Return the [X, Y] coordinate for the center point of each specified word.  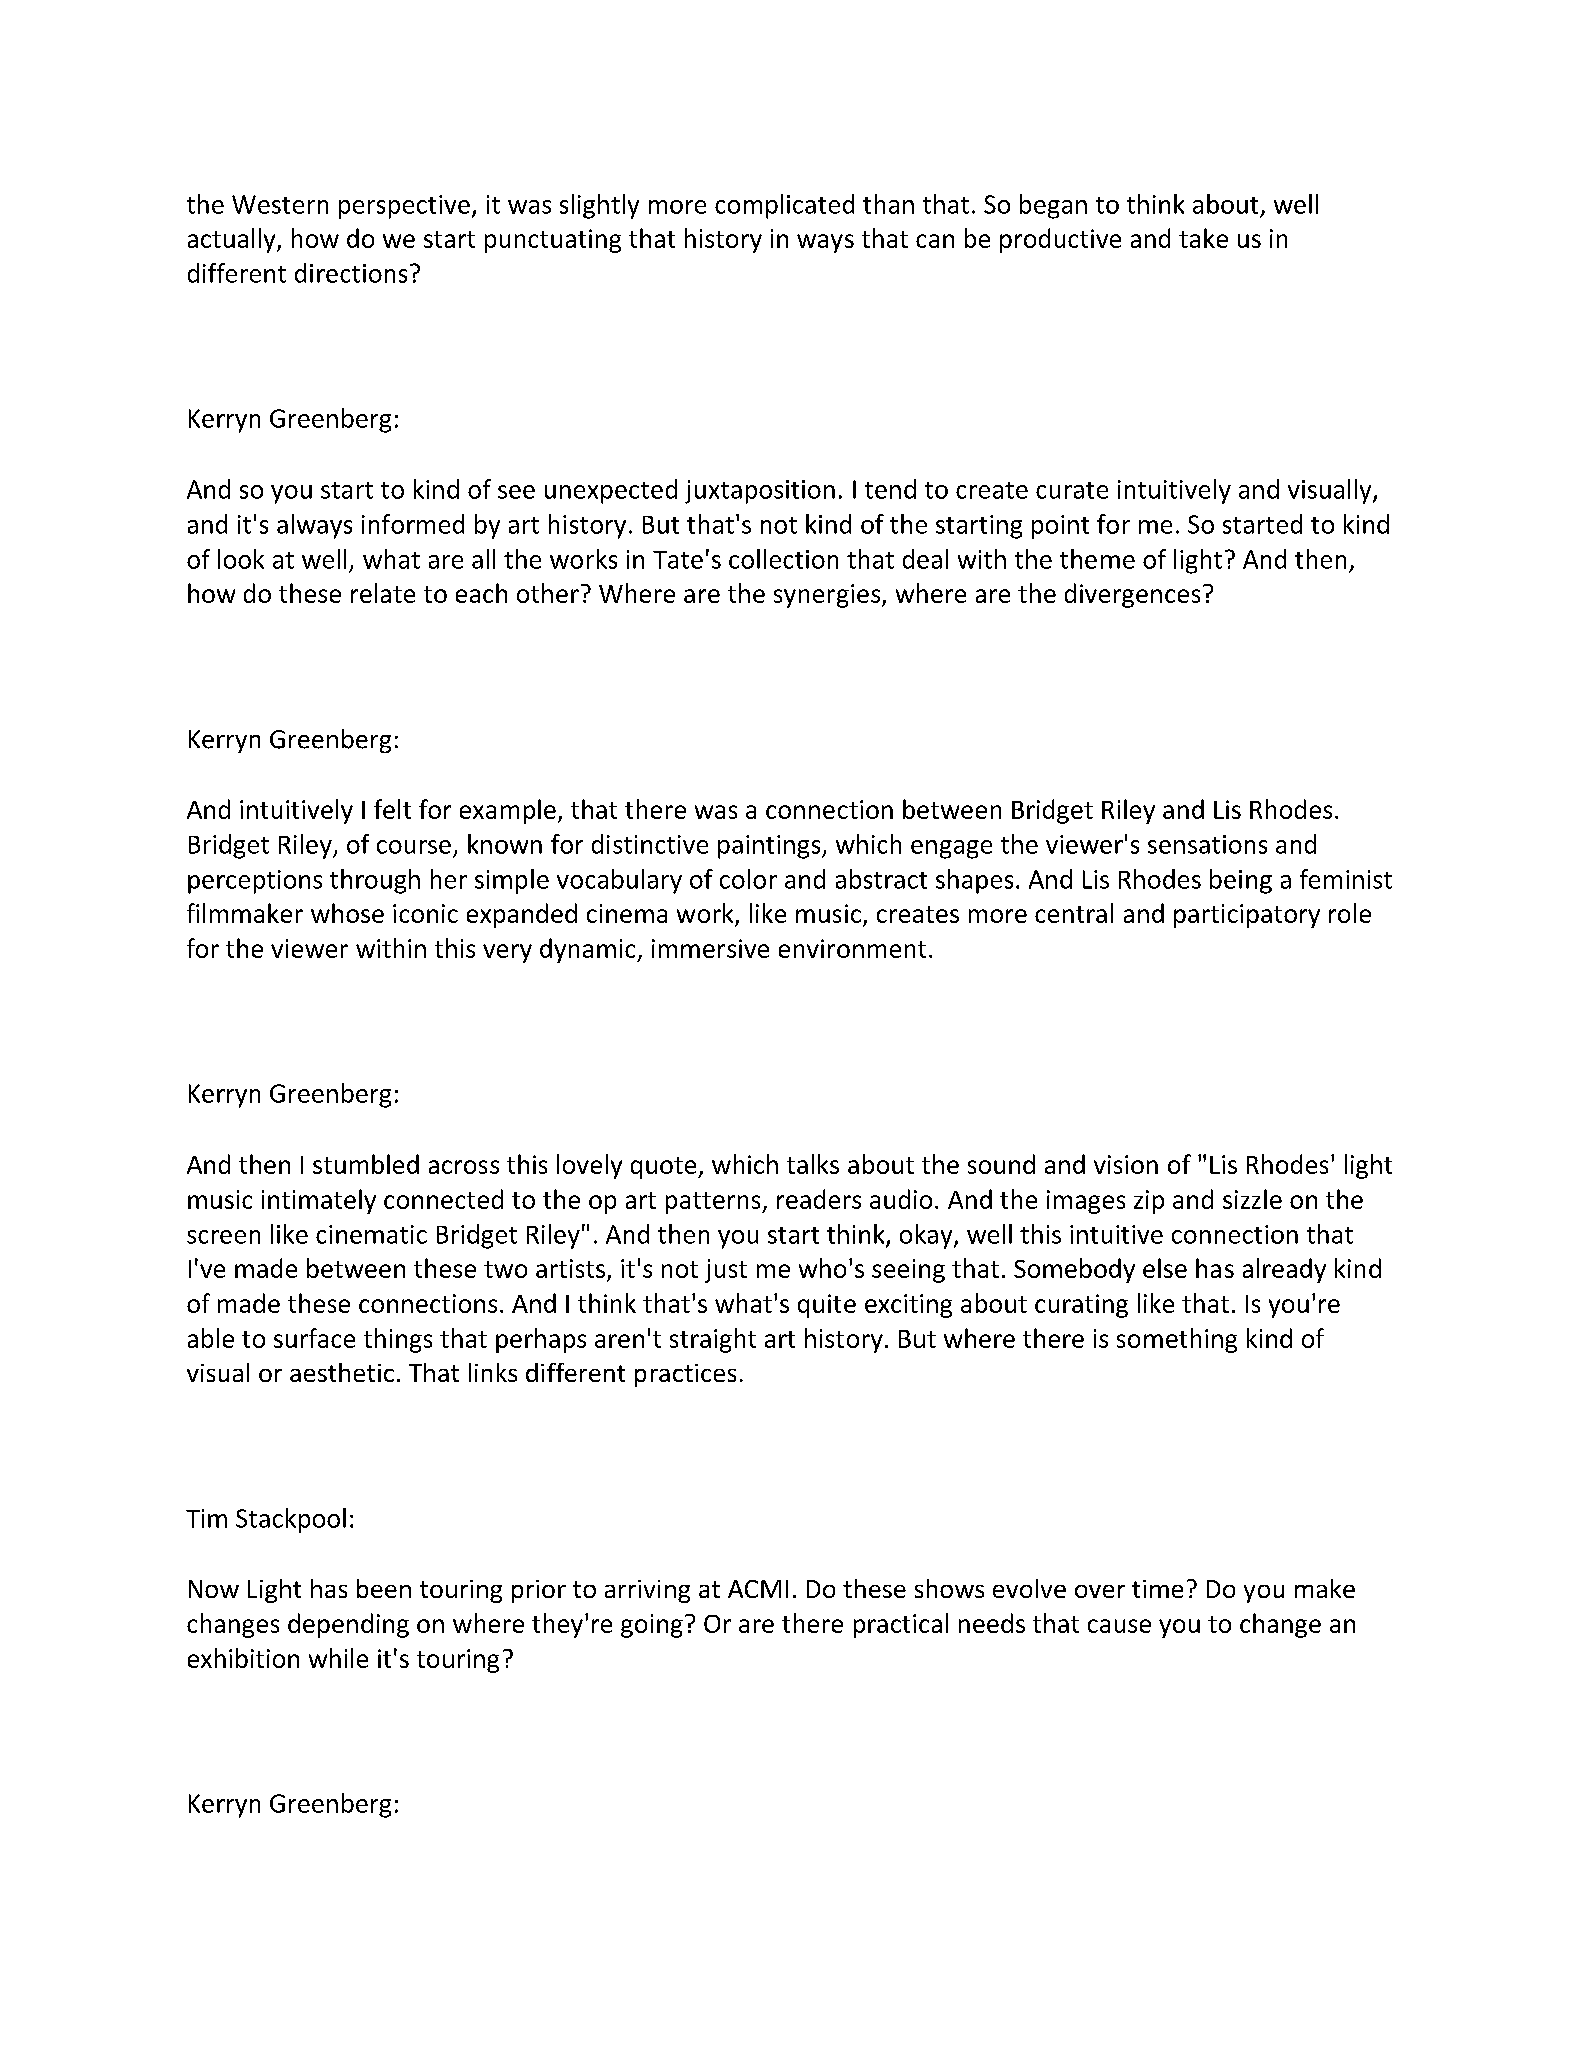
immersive [710, 948]
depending [348, 1625]
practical [901, 1625]
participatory [1247, 916]
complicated [784, 206]
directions [351, 273]
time [1157, 1589]
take [1203, 238]
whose [347, 913]
